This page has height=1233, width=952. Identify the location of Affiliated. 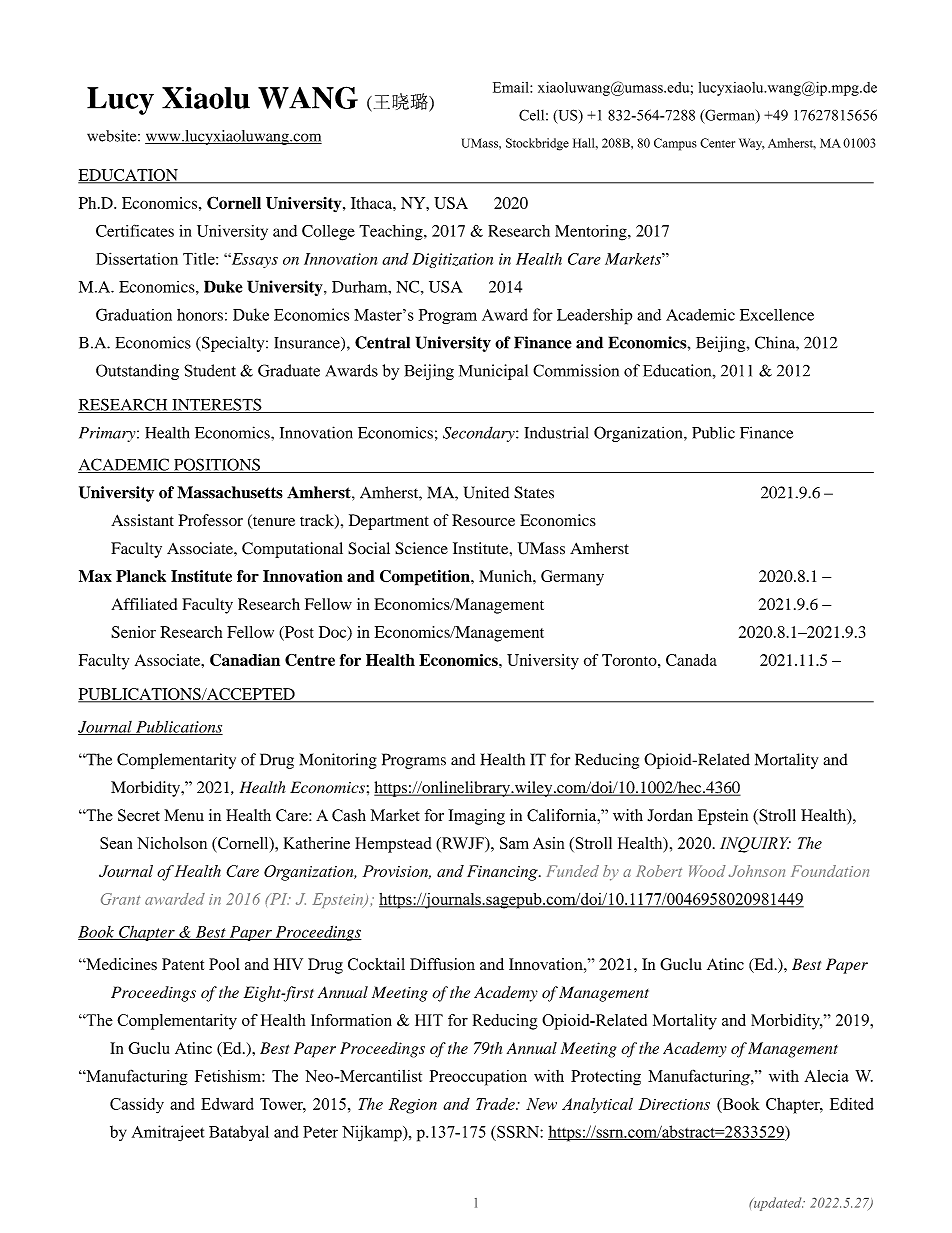
(144, 604).
